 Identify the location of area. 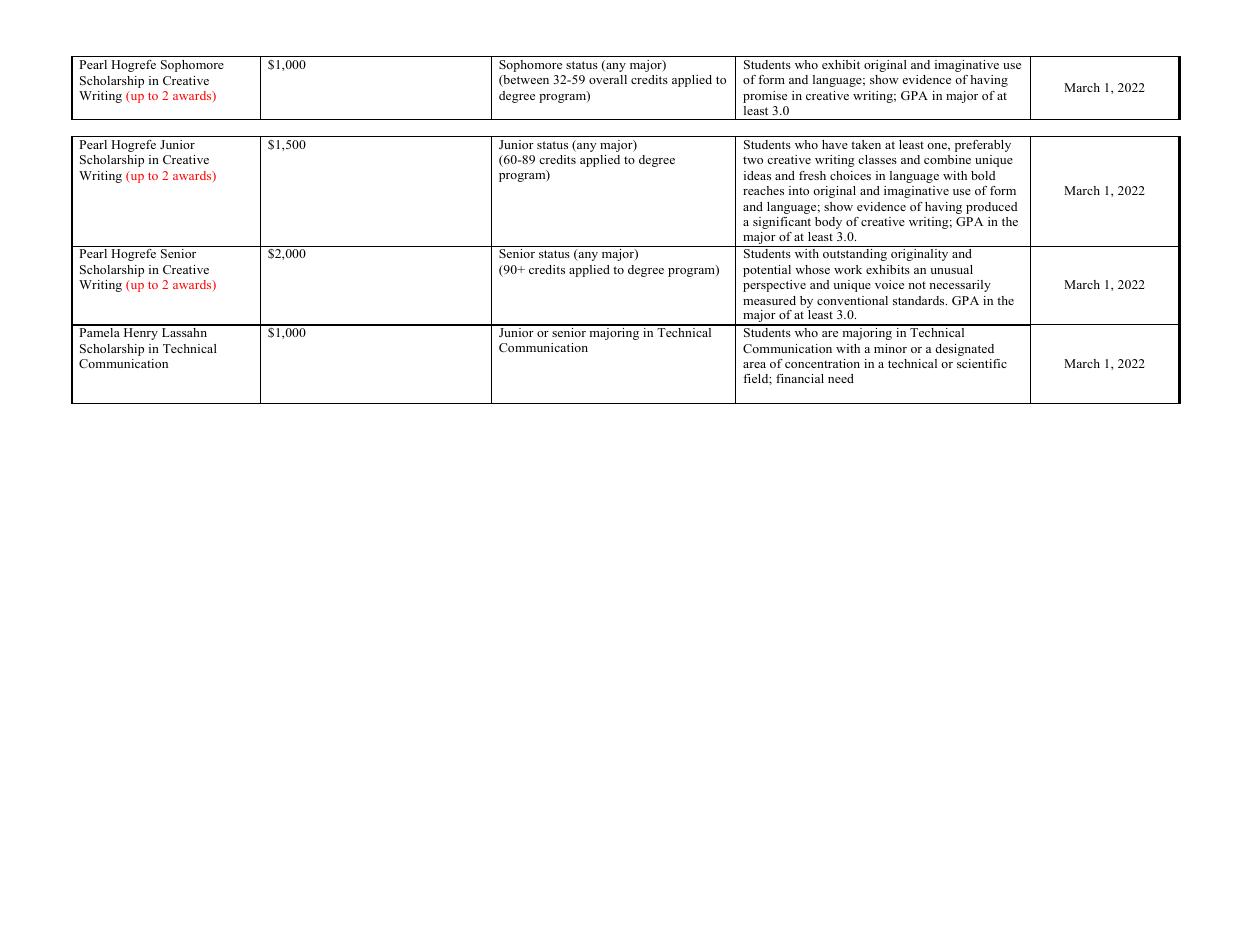
(754, 365).
